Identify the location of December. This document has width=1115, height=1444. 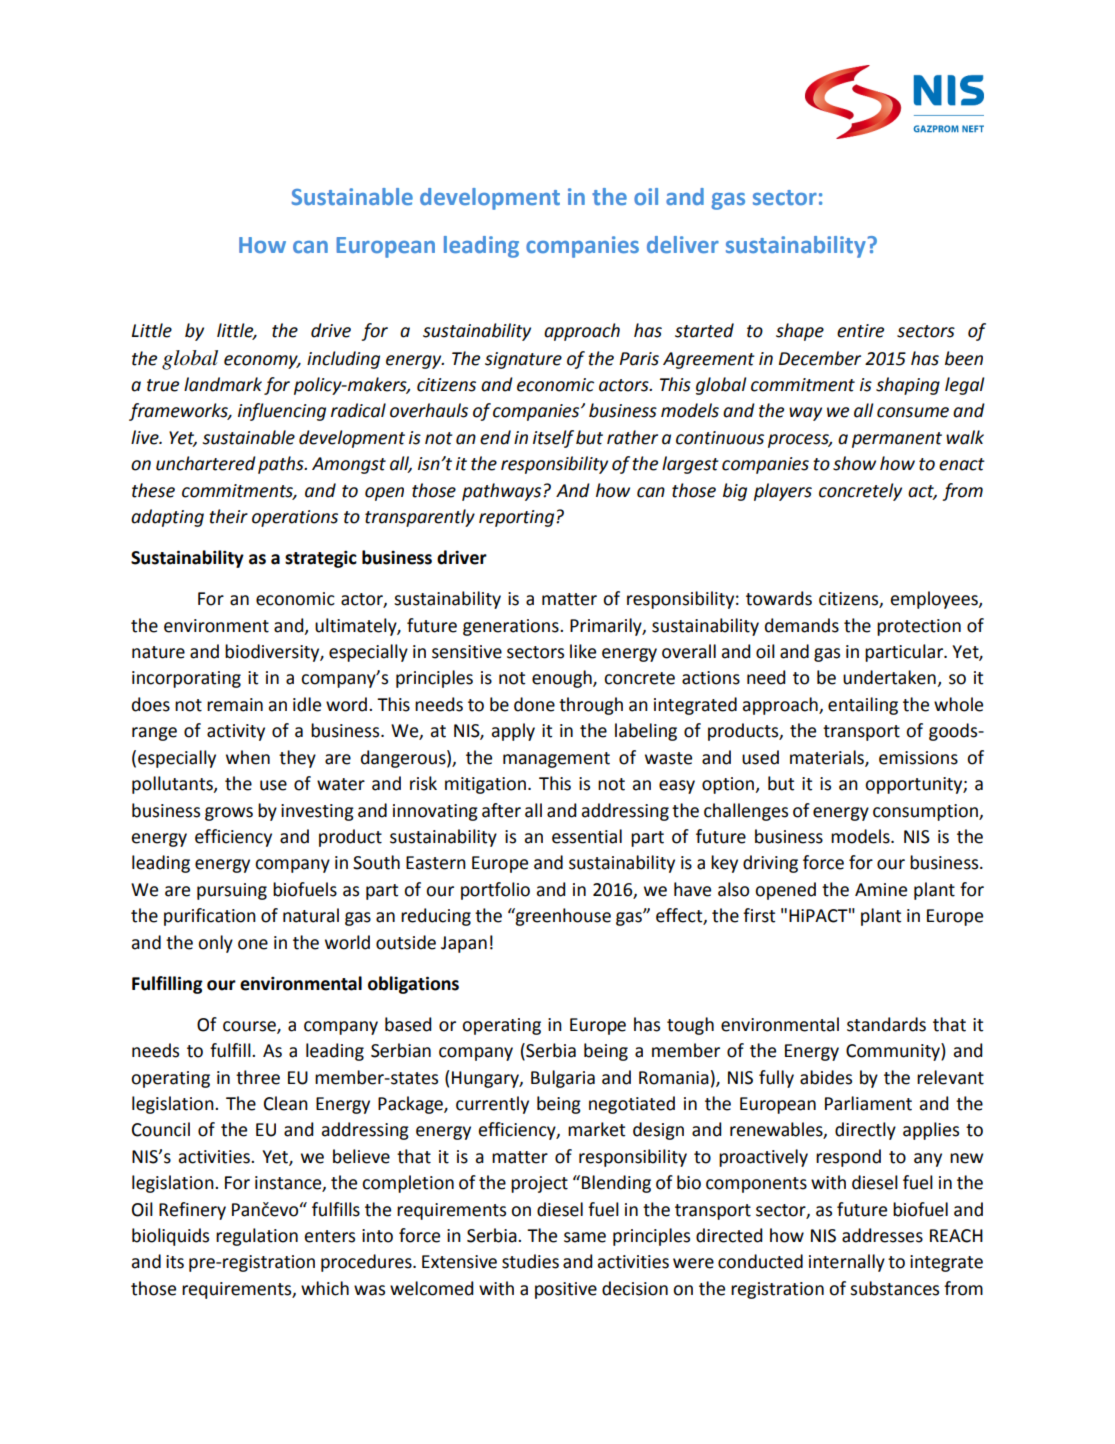
(820, 358).
